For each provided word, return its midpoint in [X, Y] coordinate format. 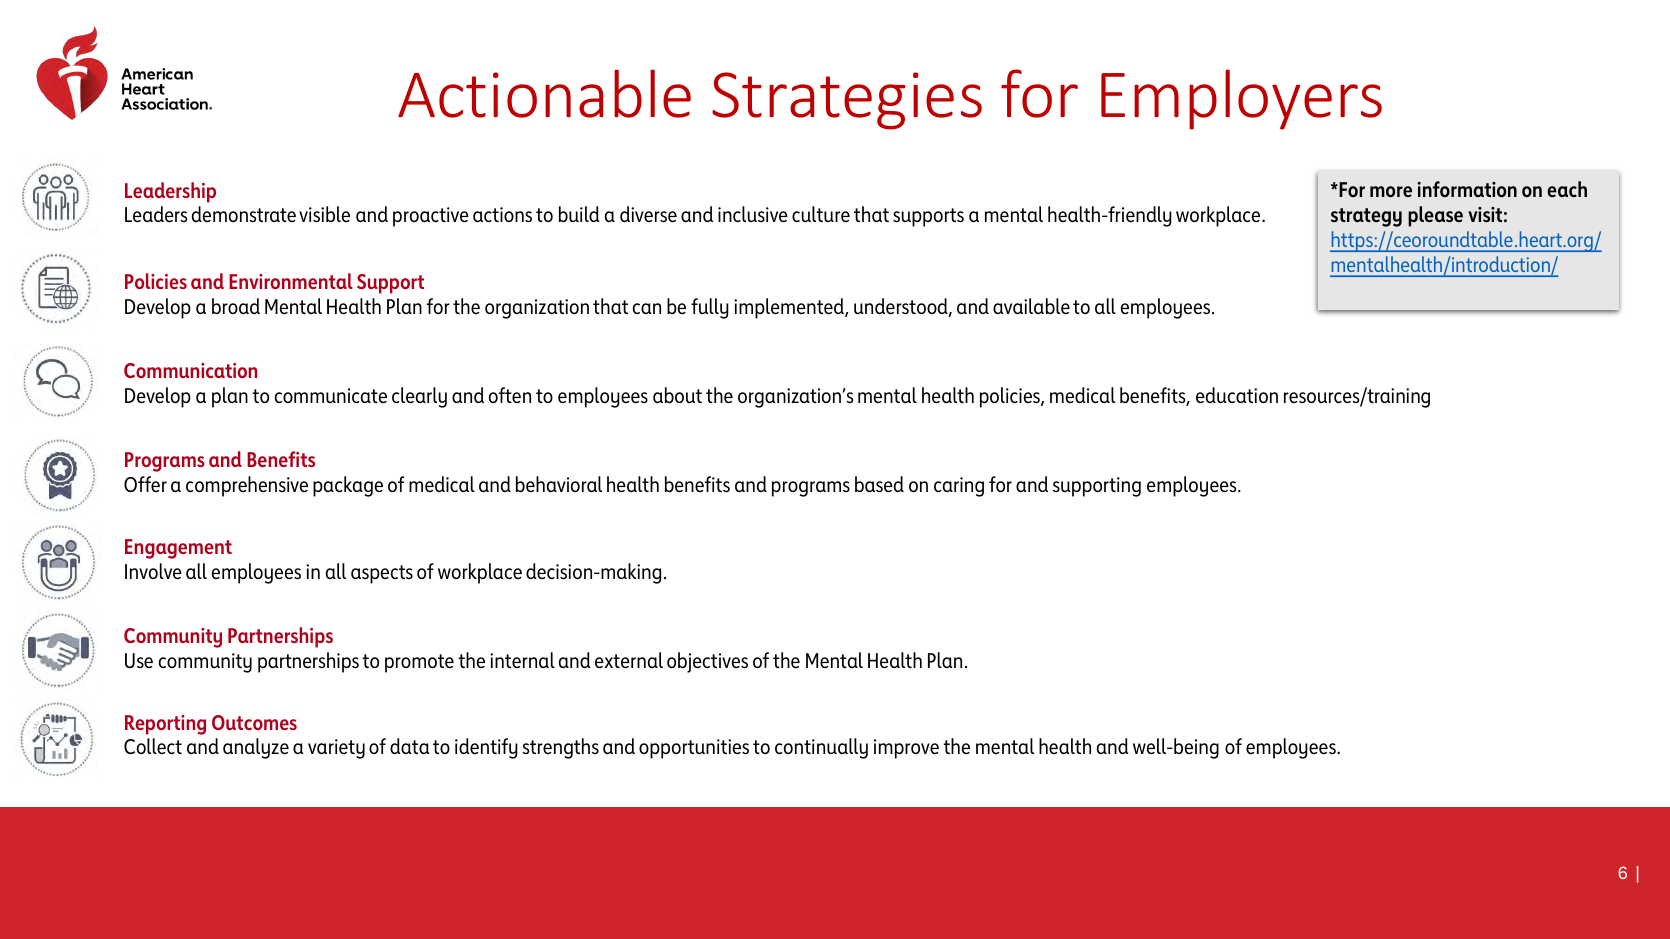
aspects [382, 574]
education [1237, 395]
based [879, 484]
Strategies [847, 101]
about [677, 395]
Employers [1241, 99]
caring [959, 487]
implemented [790, 308]
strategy [1366, 217]
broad [236, 306]
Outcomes [254, 722]
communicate [331, 395]
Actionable [544, 93]
